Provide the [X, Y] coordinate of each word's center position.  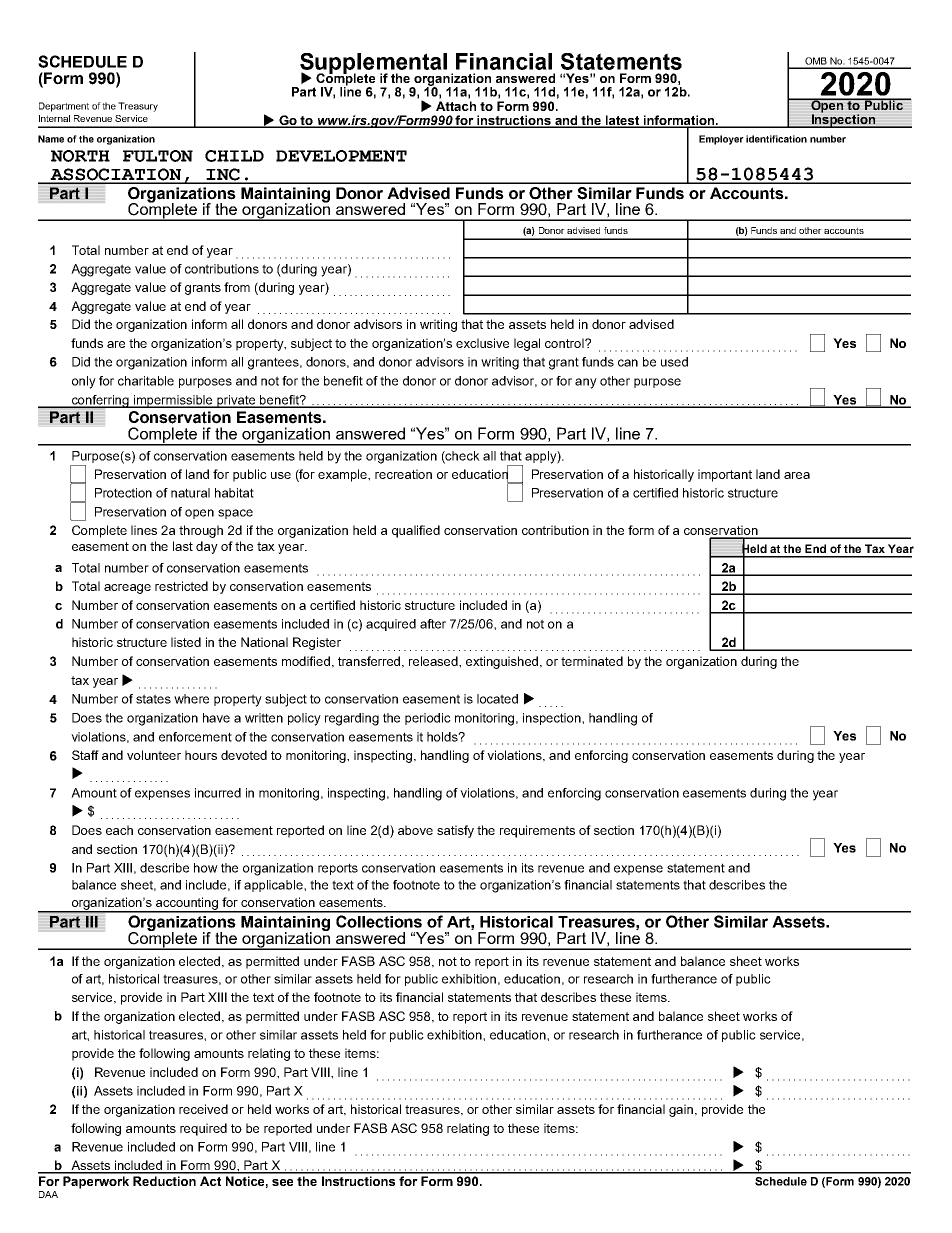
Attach [456, 106]
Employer [721, 140]
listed [186, 642]
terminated [592, 661]
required [203, 1129]
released [434, 661]
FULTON [158, 156]
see [282, 1182]
